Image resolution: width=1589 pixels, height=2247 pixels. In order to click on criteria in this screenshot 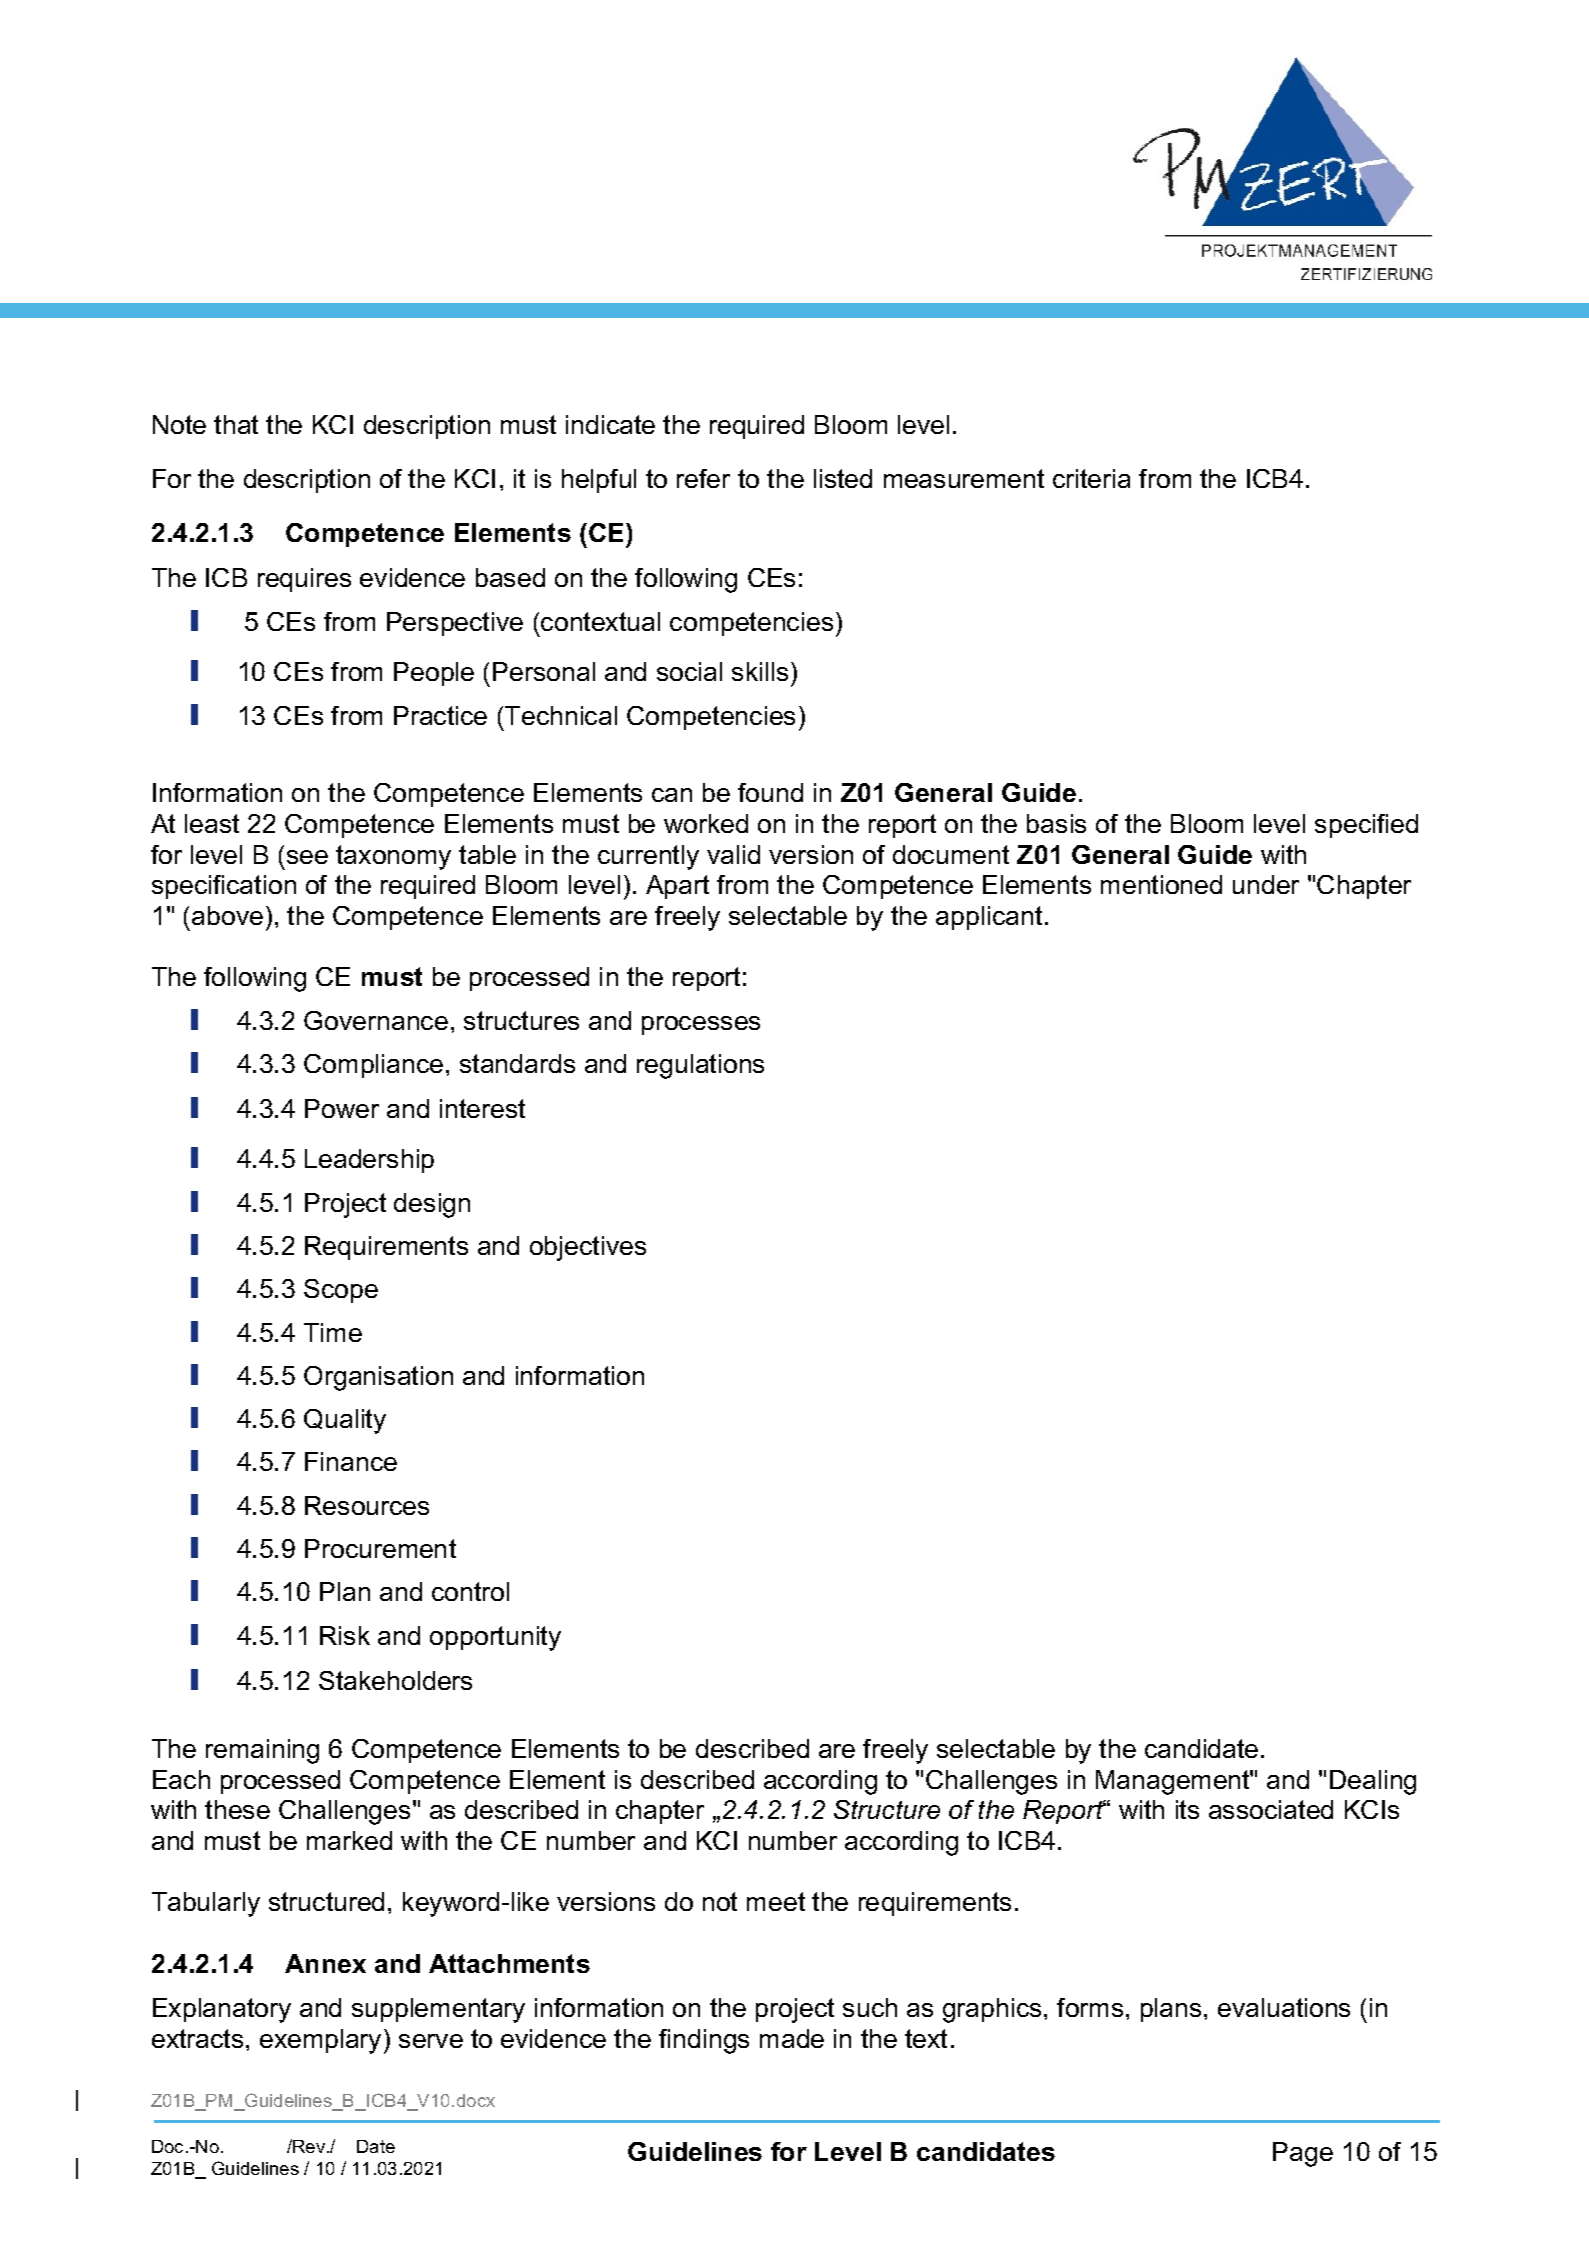, I will do `click(1091, 478)`.
